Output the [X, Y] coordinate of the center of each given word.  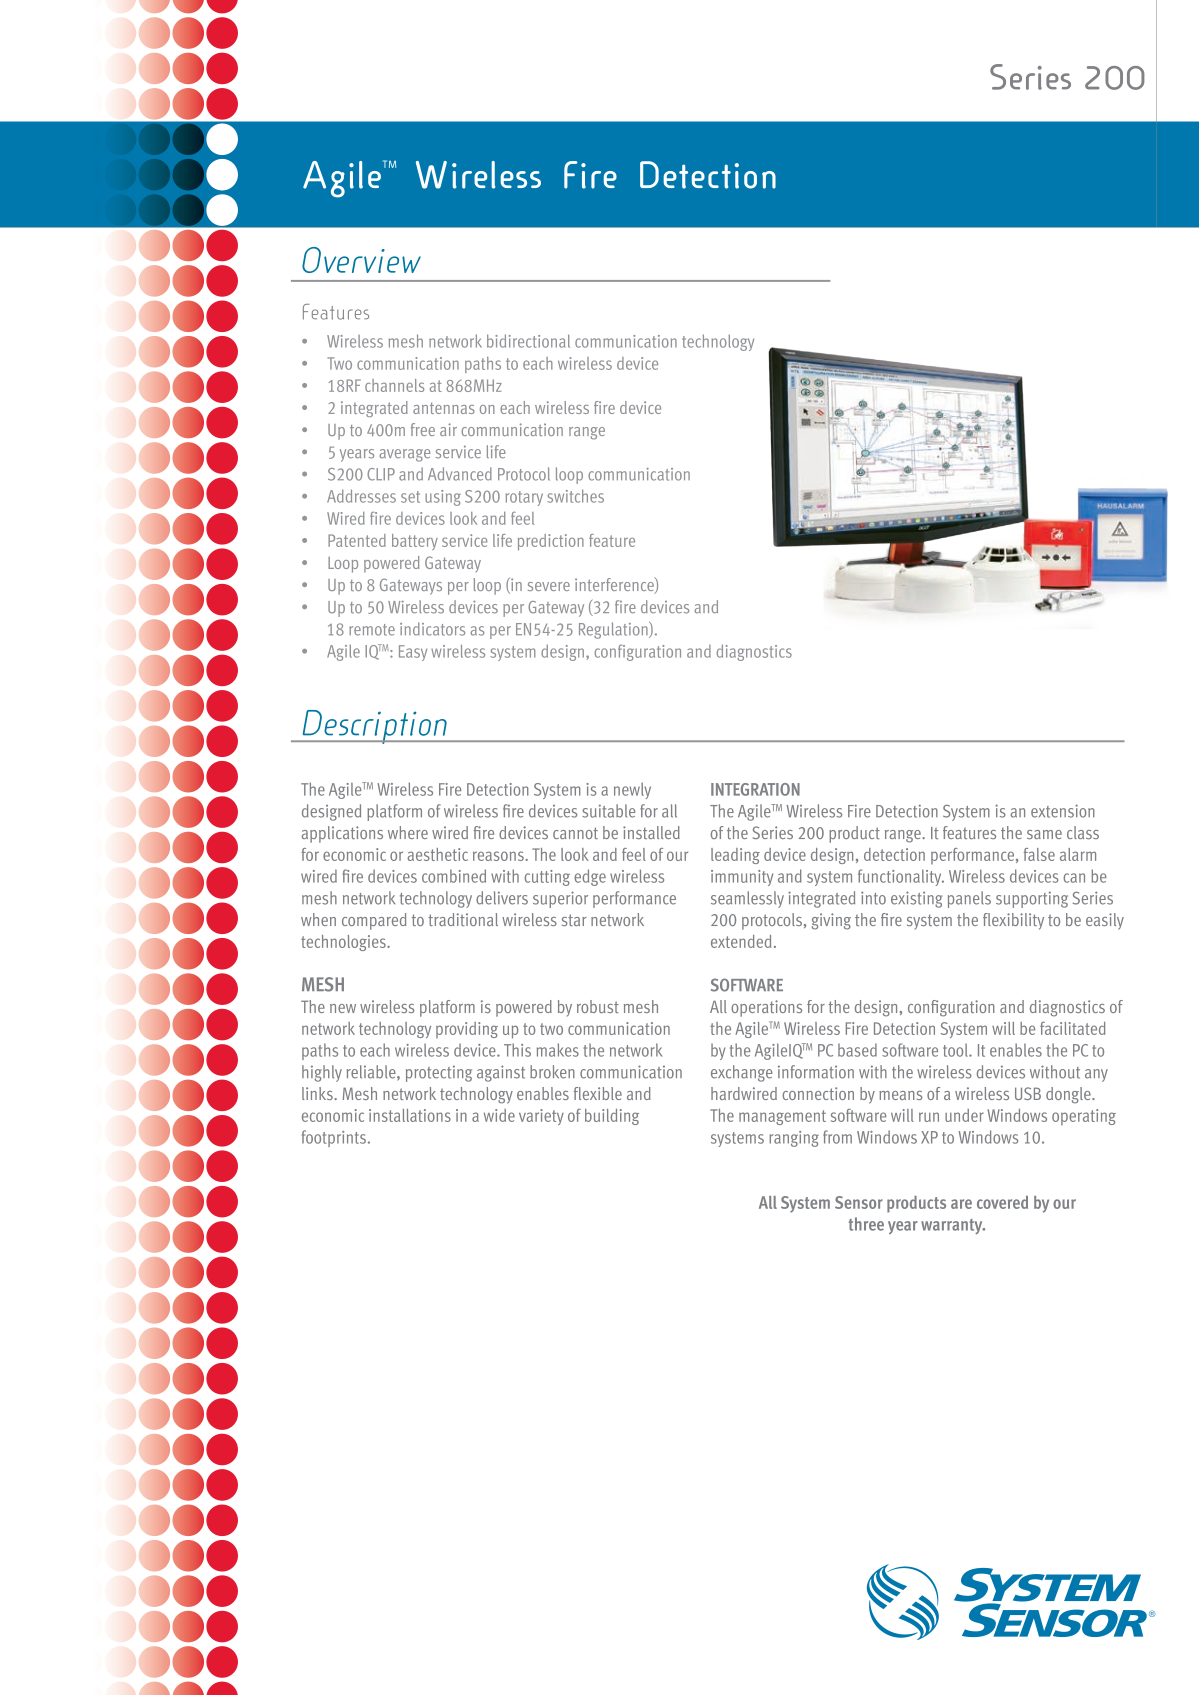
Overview [361, 260]
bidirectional [528, 341]
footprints [334, 1138]
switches [575, 496]
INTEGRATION [755, 789]
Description [374, 727]
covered [1002, 1202]
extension [1063, 811]
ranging [794, 1139]
